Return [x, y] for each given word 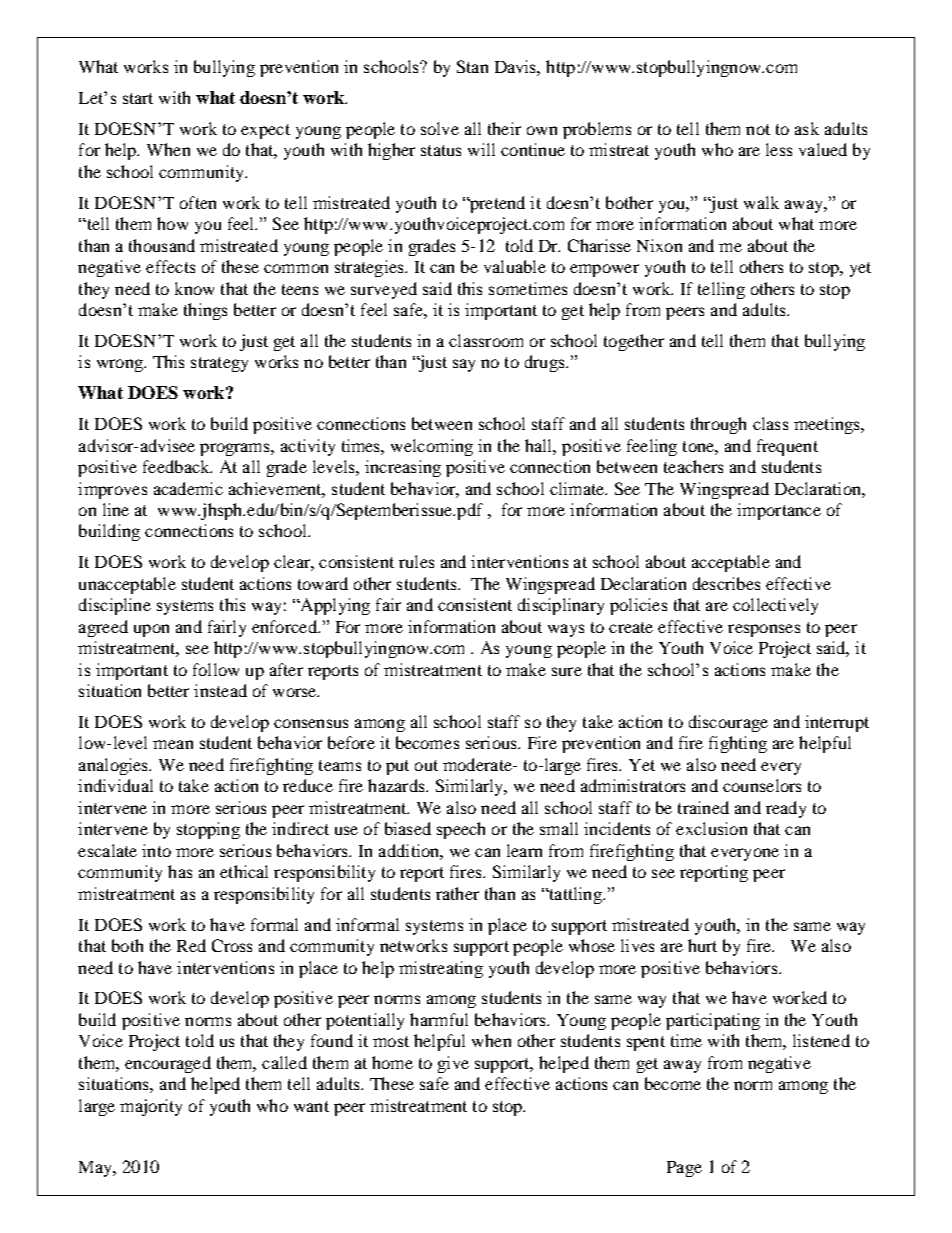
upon [151, 630]
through [718, 425]
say [464, 365]
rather [457, 893]
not [758, 129]
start [138, 98]
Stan [472, 66]
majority [151, 1107]
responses [764, 630]
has [180, 871]
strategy [219, 364]
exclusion [711, 828]
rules [416, 561]
